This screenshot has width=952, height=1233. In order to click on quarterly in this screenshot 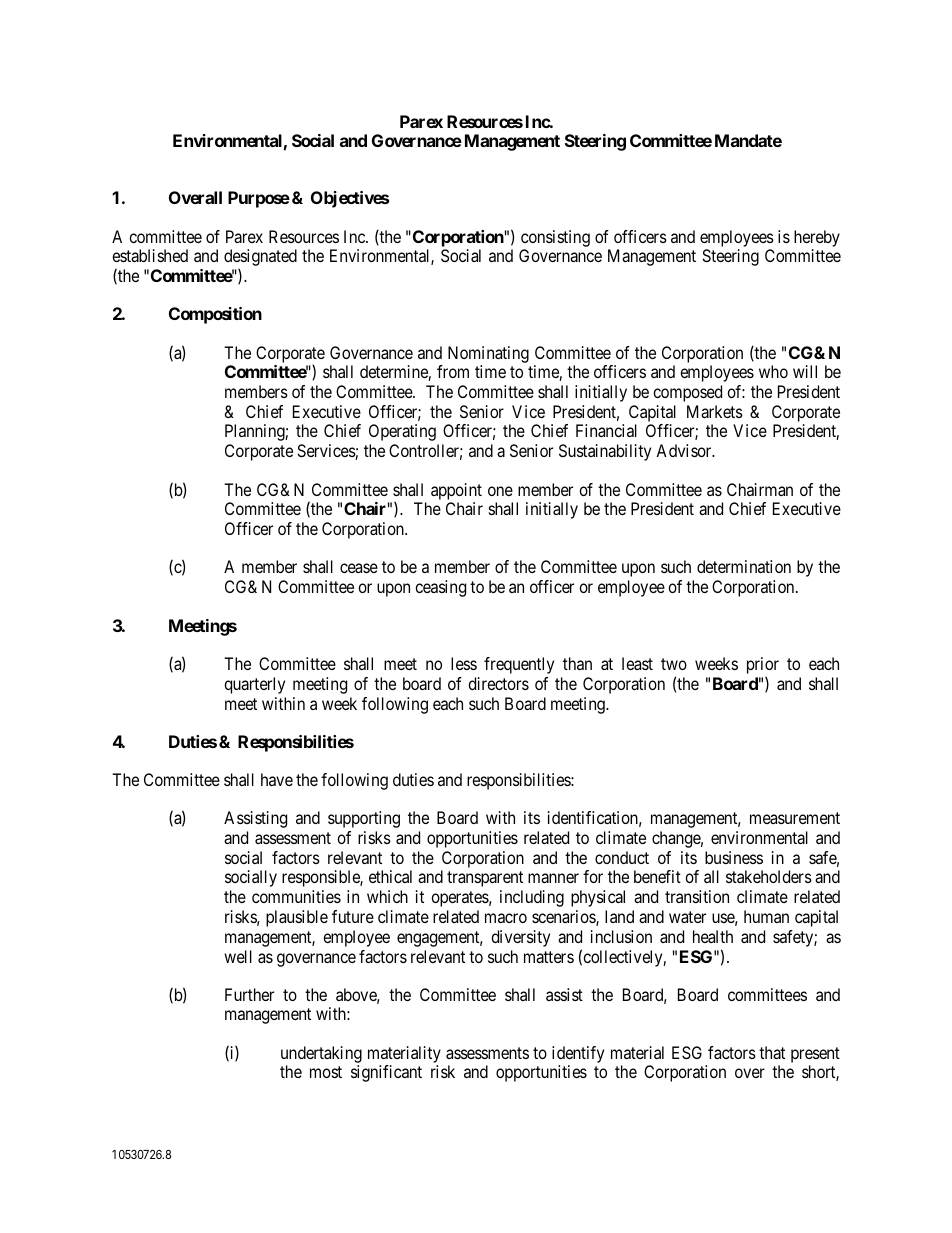, I will do `click(254, 685)`.
